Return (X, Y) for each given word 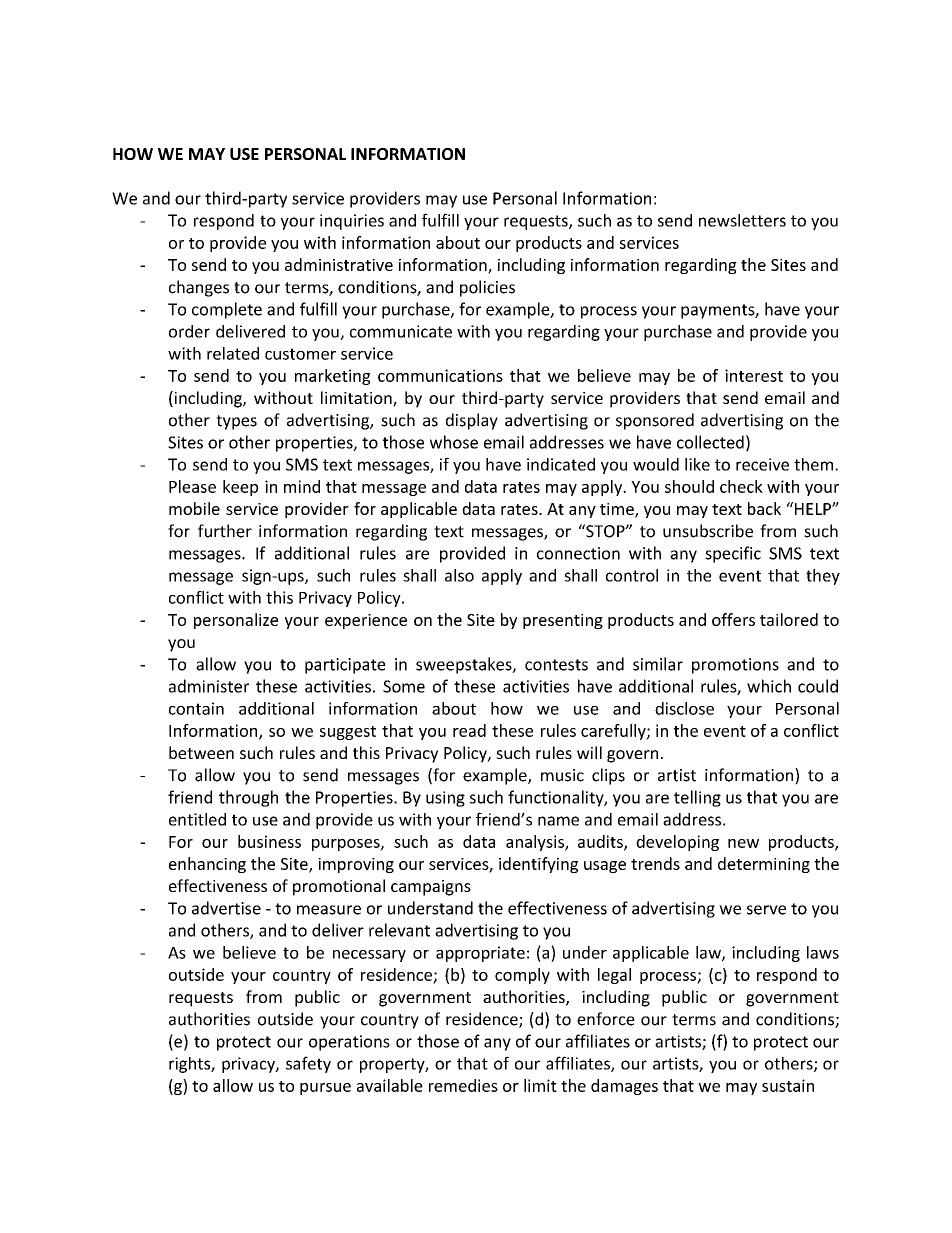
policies (487, 288)
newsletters (742, 220)
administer (209, 686)
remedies (463, 1085)
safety (308, 1064)
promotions (735, 666)
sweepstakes (465, 665)
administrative (339, 264)
